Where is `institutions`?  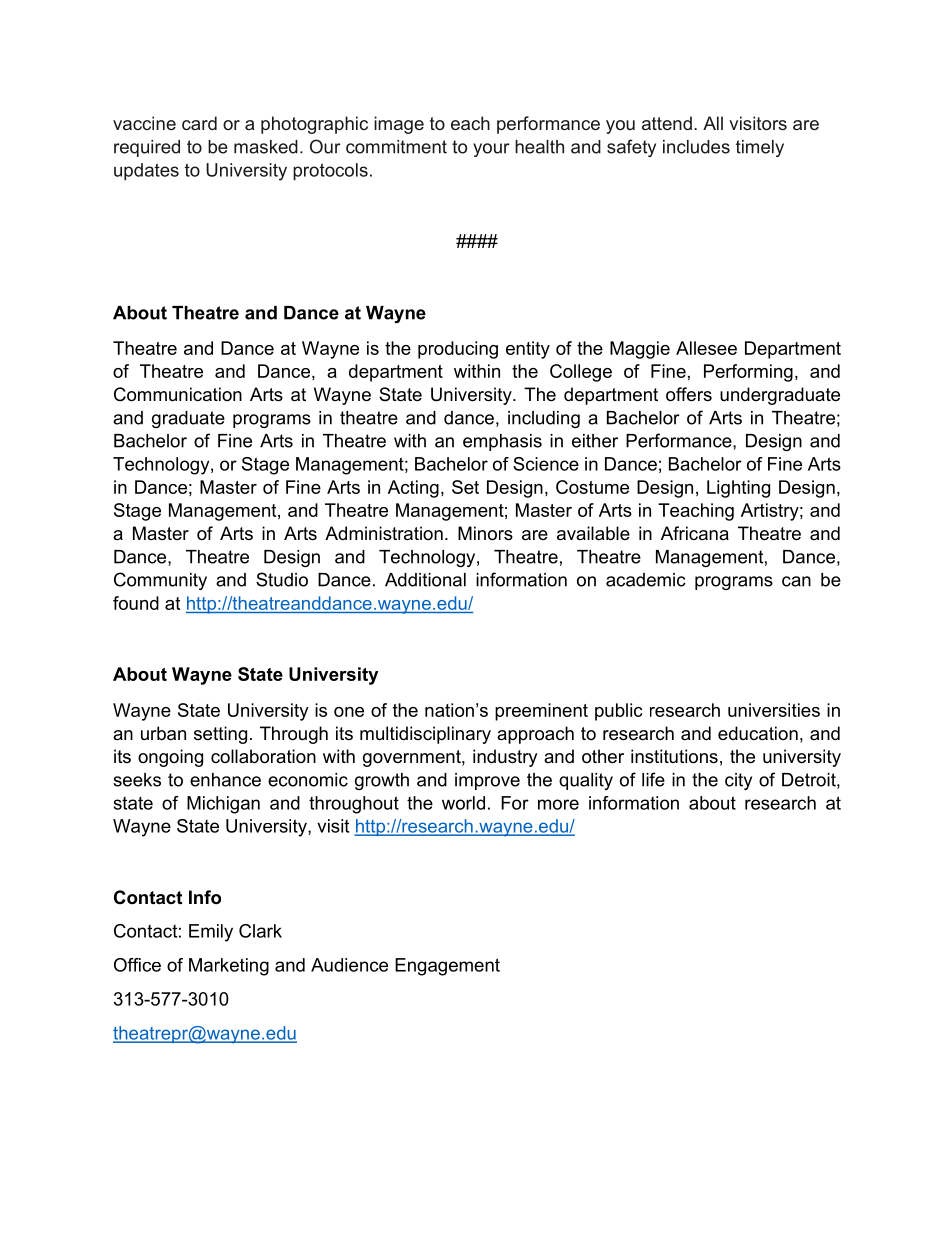
institutions is located at coordinates (674, 756).
